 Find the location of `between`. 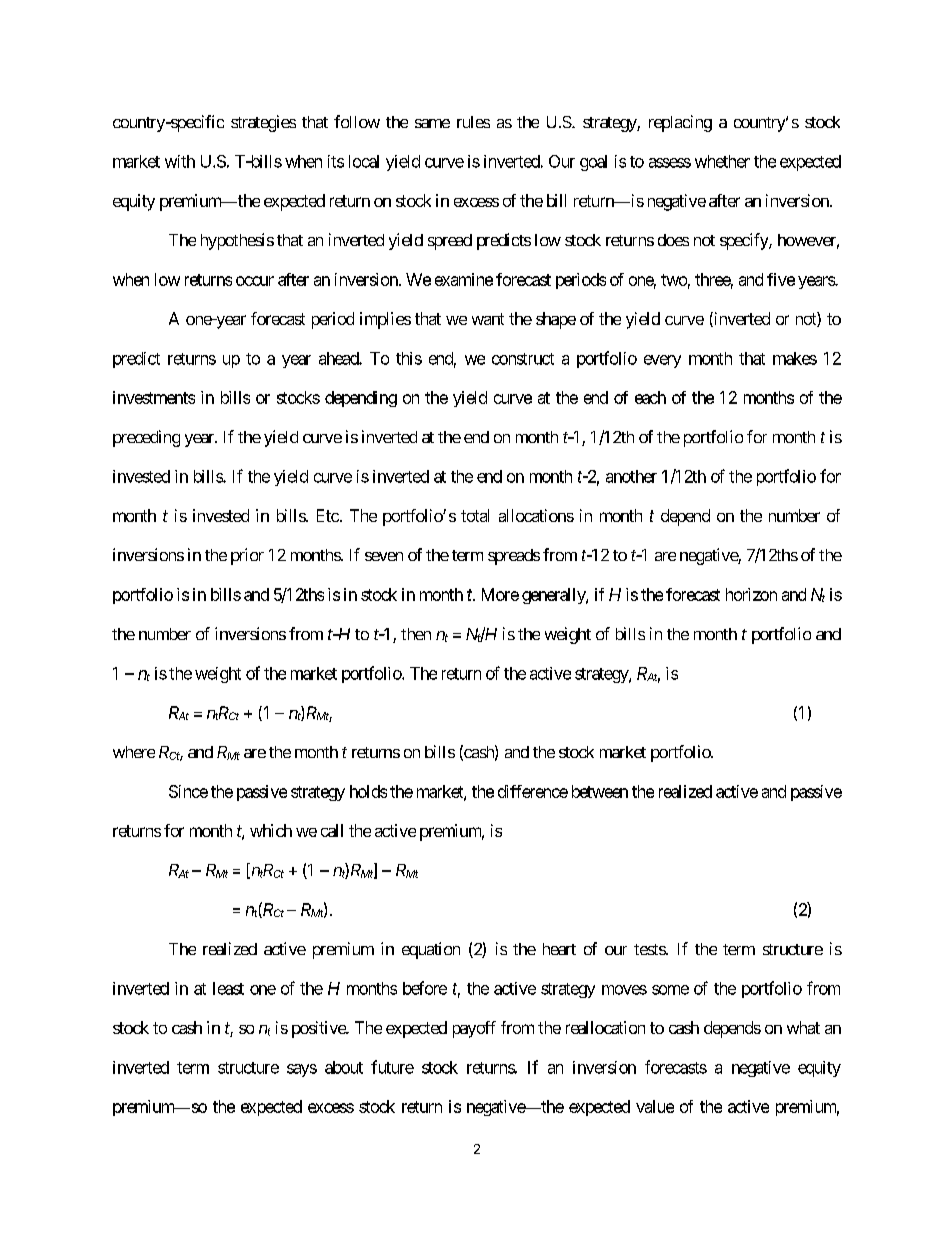

between is located at coordinates (600, 791).
